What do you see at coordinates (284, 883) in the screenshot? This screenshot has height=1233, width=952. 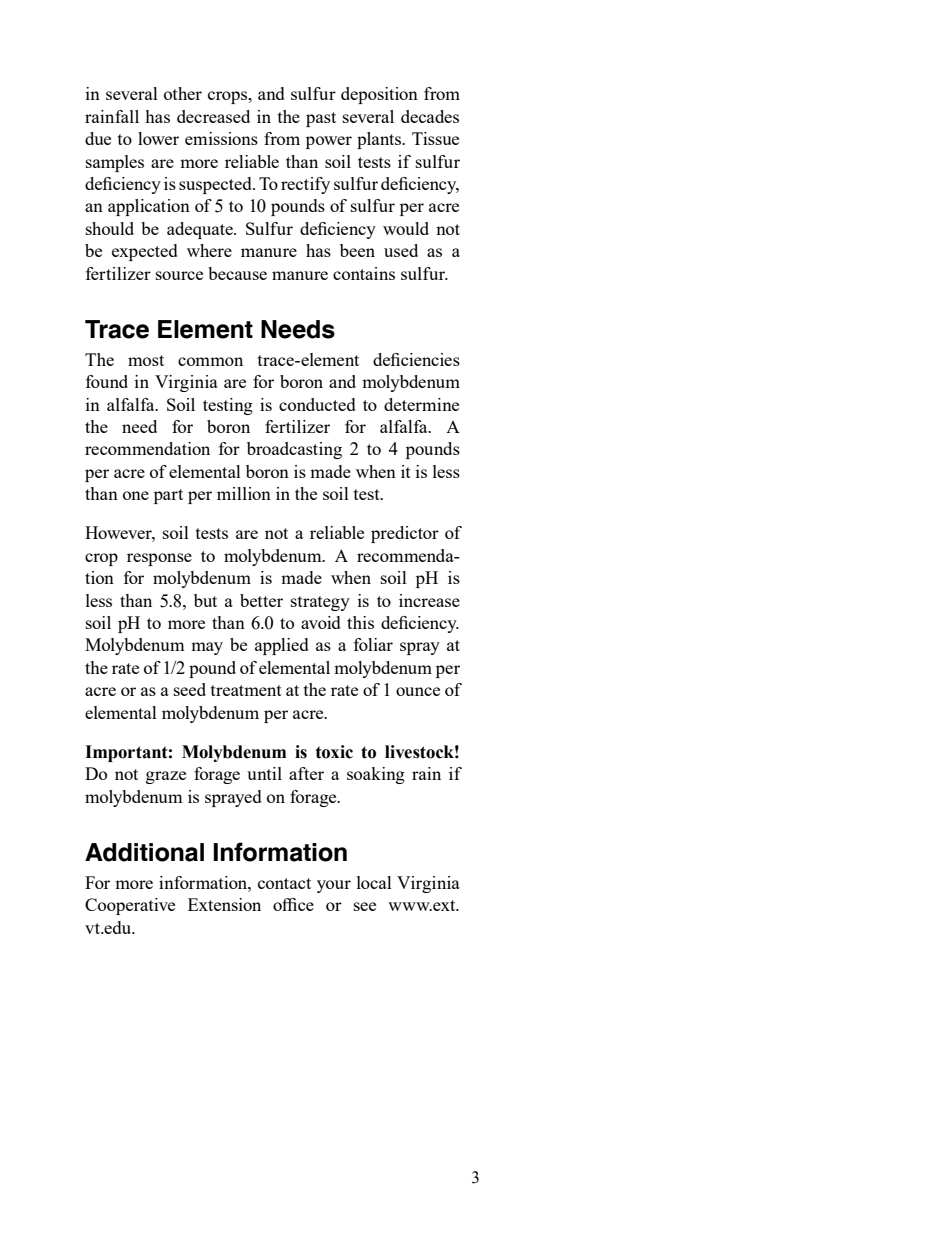 I see `contact` at bounding box center [284, 883].
